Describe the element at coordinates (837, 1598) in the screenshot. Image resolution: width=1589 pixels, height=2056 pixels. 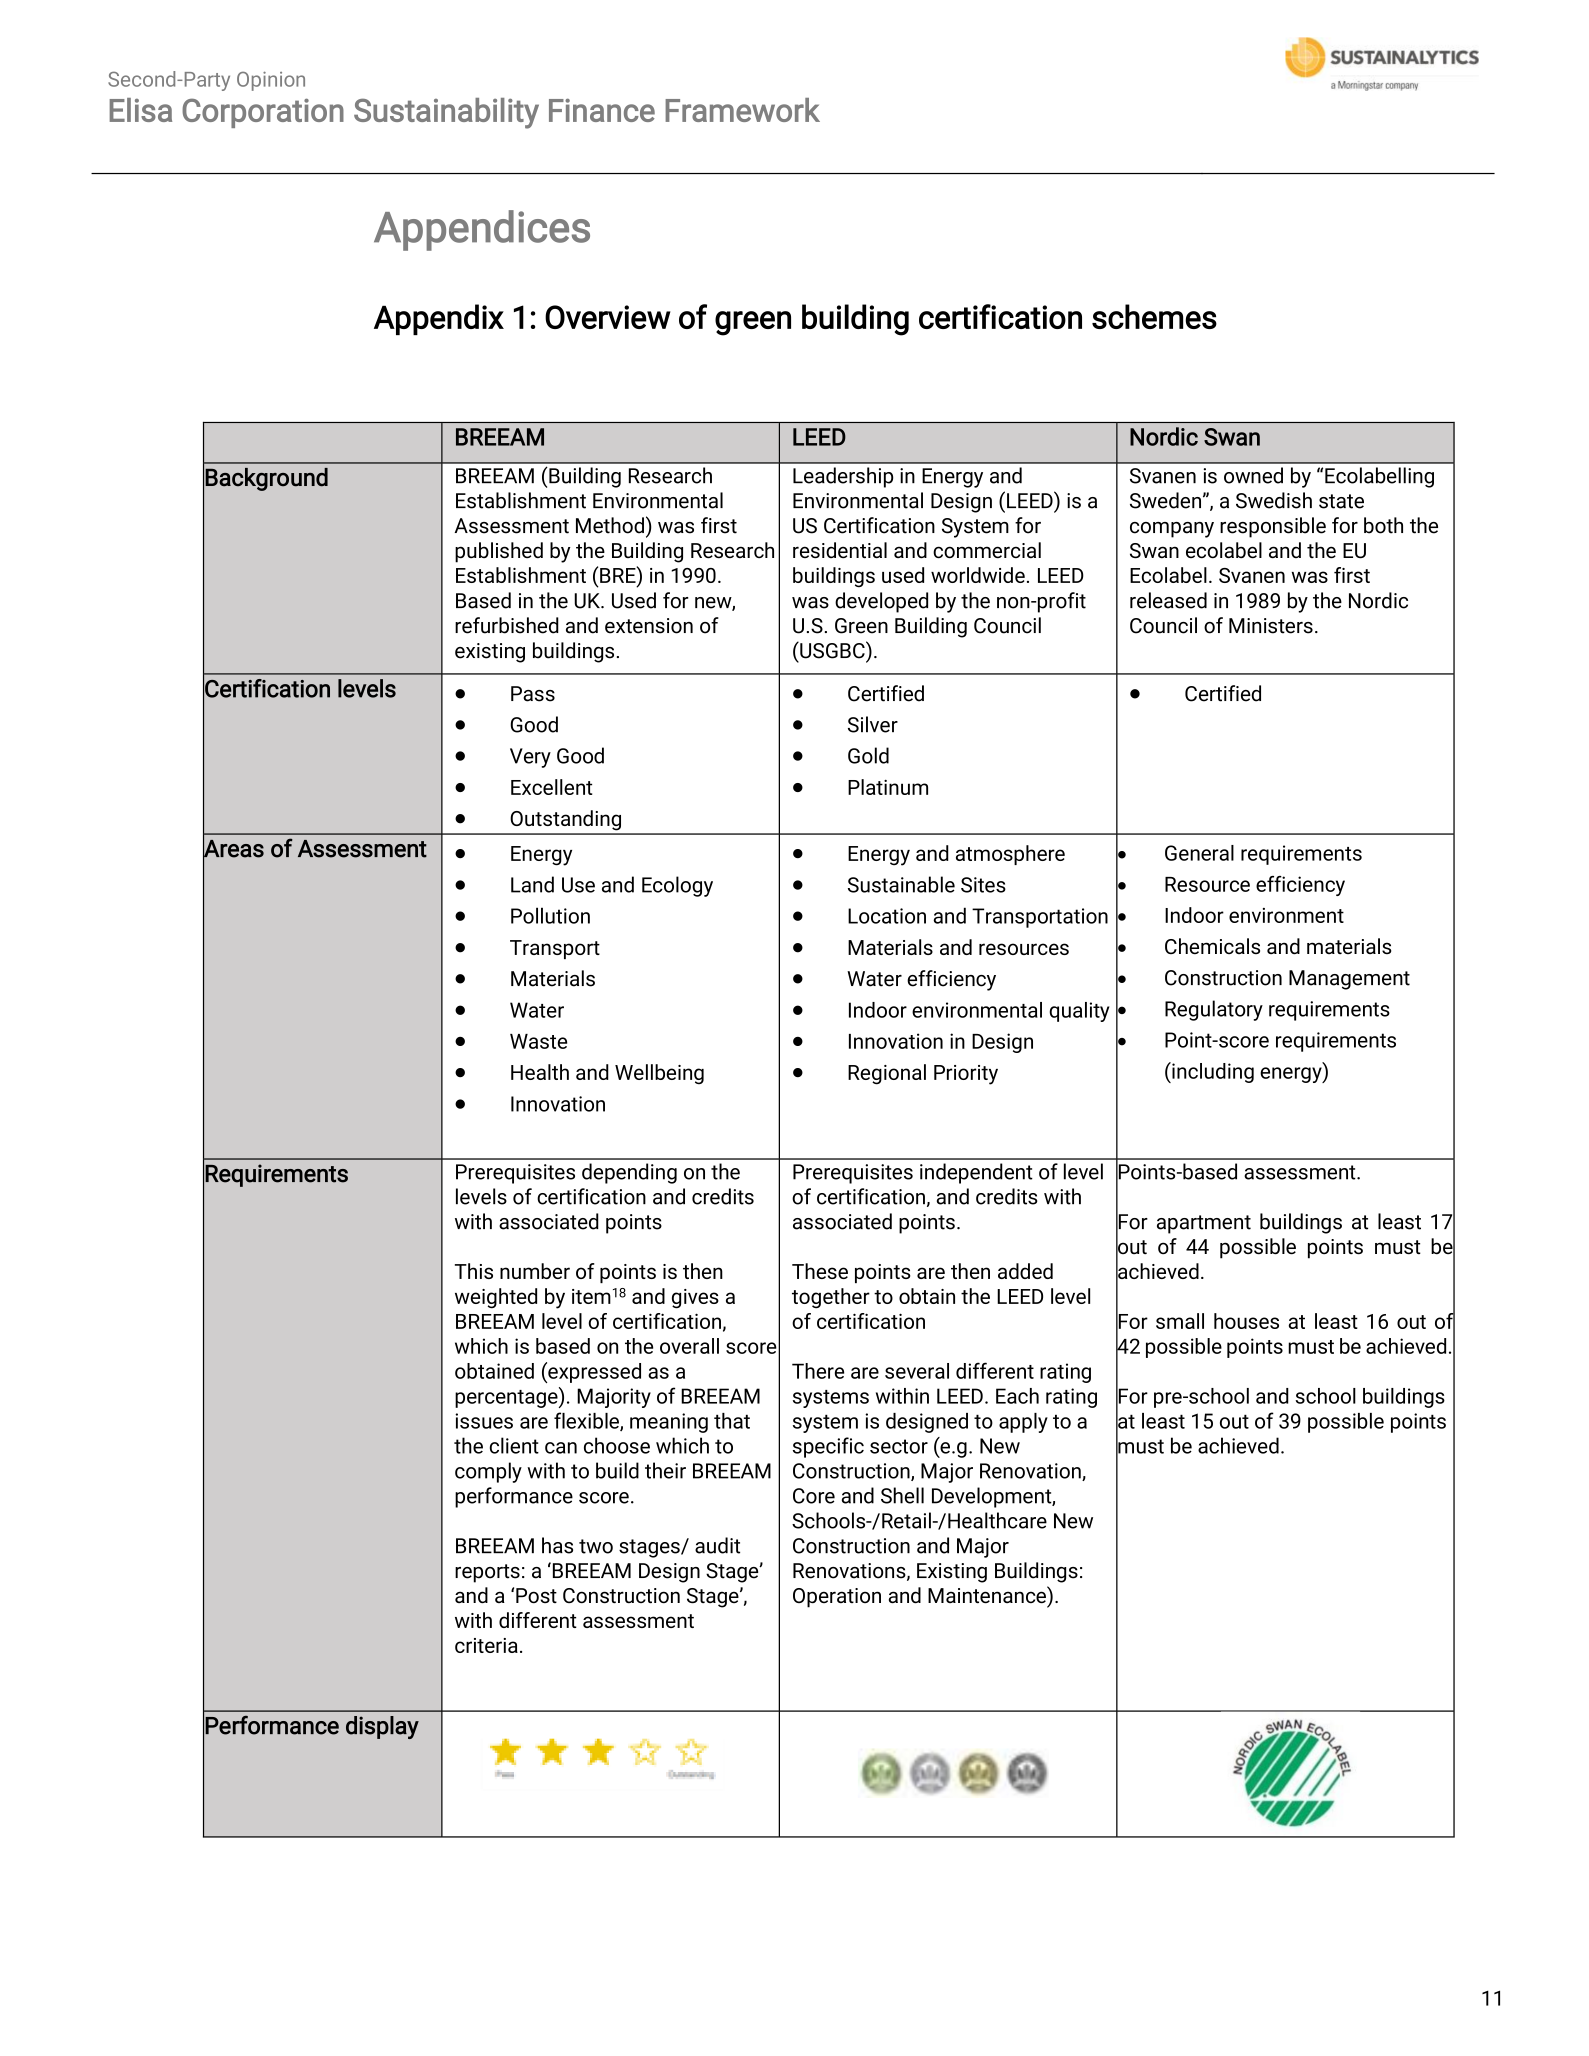
I see `Operation` at that location.
